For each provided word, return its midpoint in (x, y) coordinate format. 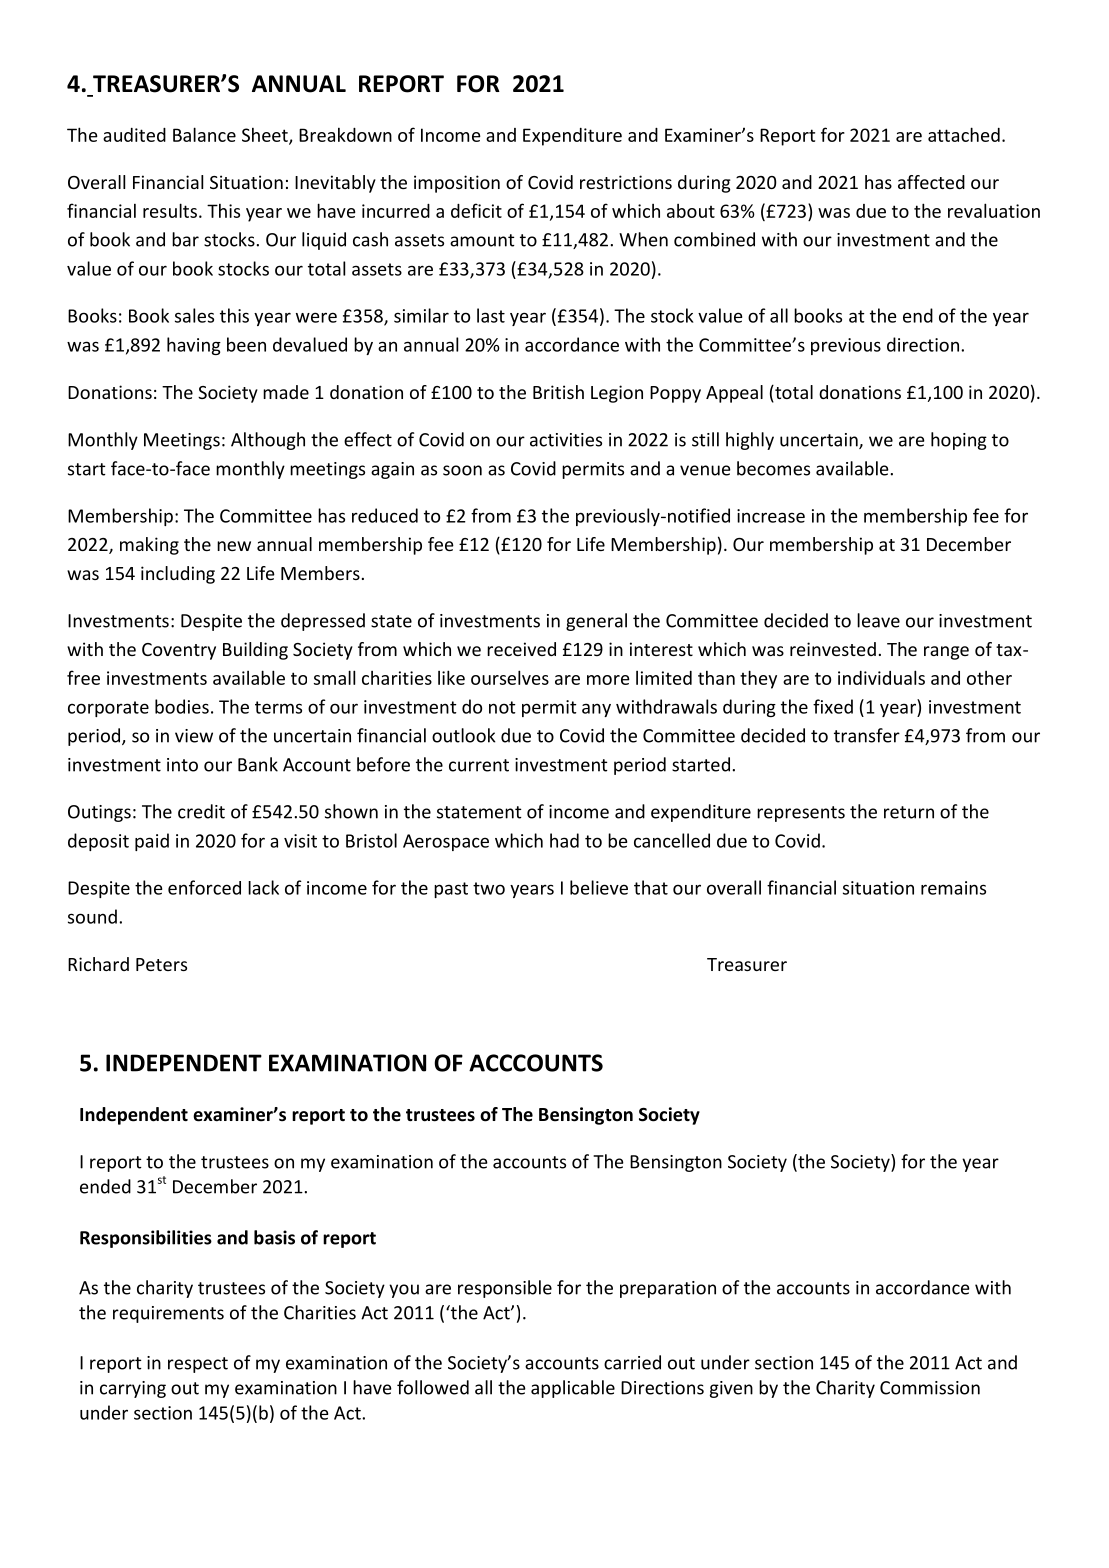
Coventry (179, 651)
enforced (204, 887)
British (558, 392)
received (521, 649)
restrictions (626, 182)
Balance (204, 134)
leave (878, 620)
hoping (959, 441)
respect (198, 1365)
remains (953, 888)
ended (105, 1186)
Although (268, 441)
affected (931, 182)
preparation (668, 1289)
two (489, 888)
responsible (505, 1289)
